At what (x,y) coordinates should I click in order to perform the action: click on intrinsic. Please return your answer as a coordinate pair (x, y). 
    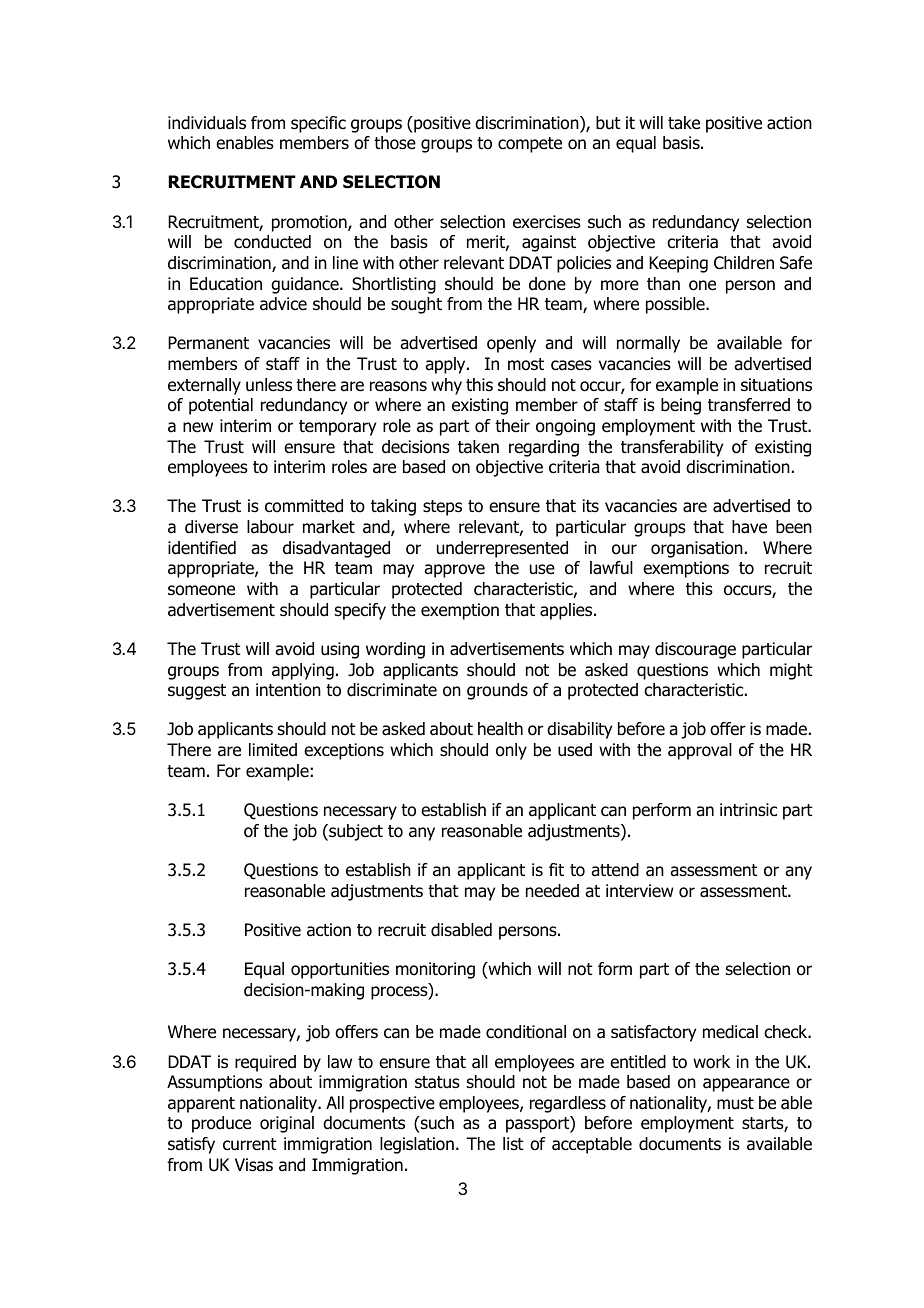
    Looking at the image, I should click on (748, 809).
